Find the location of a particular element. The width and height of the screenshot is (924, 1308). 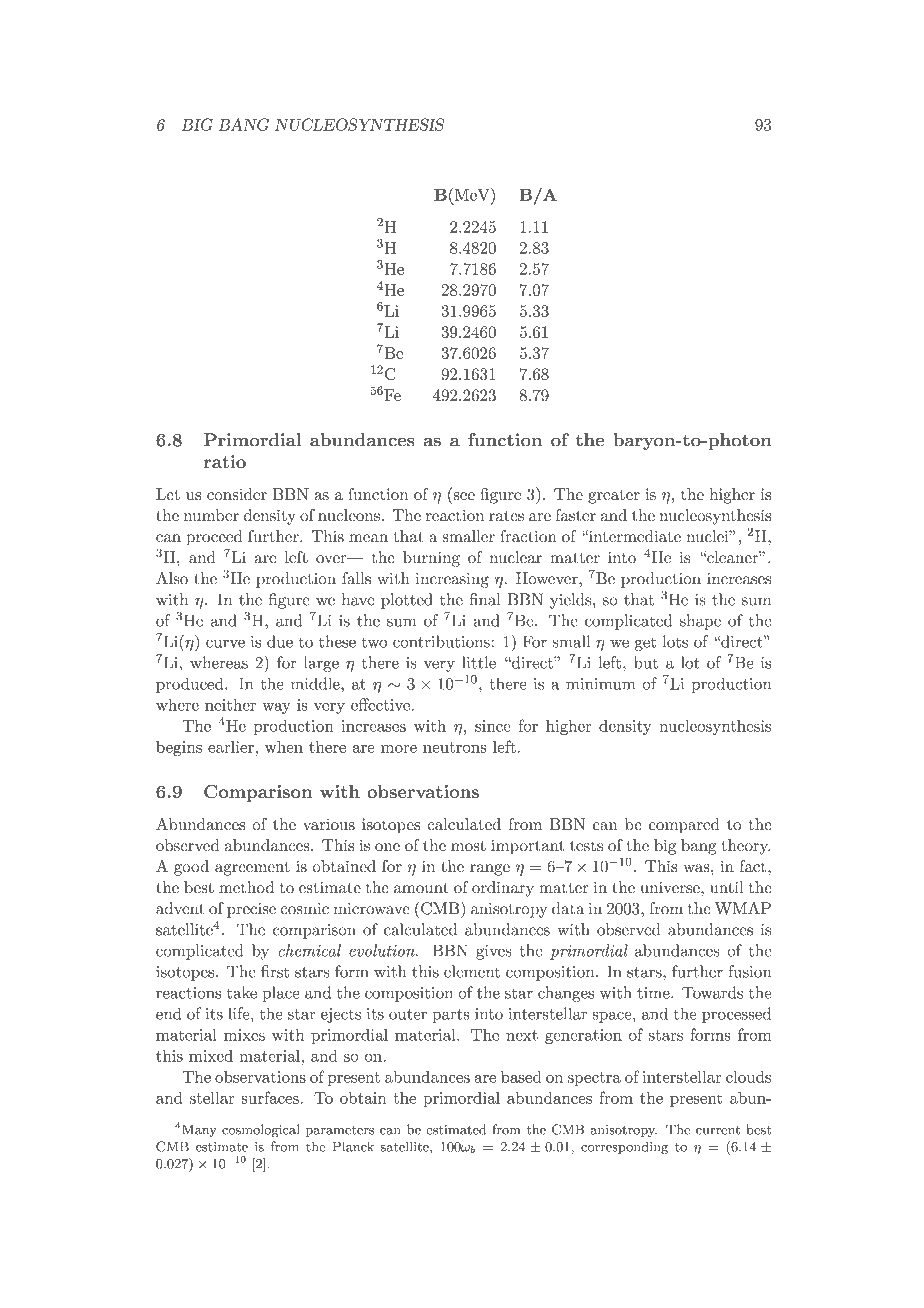

neither is located at coordinates (230, 704).
